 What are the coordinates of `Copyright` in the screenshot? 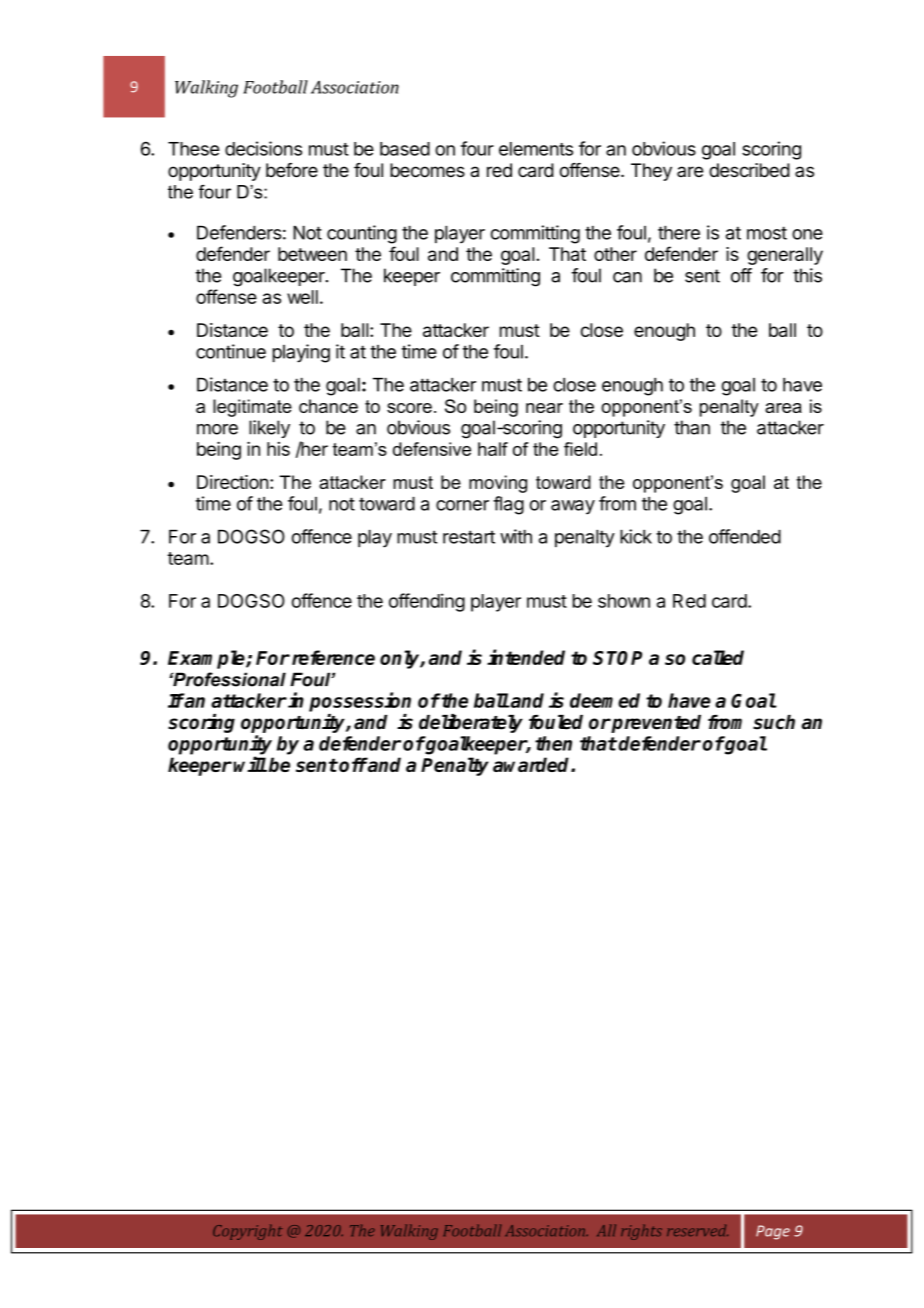 It's located at (247, 1232).
